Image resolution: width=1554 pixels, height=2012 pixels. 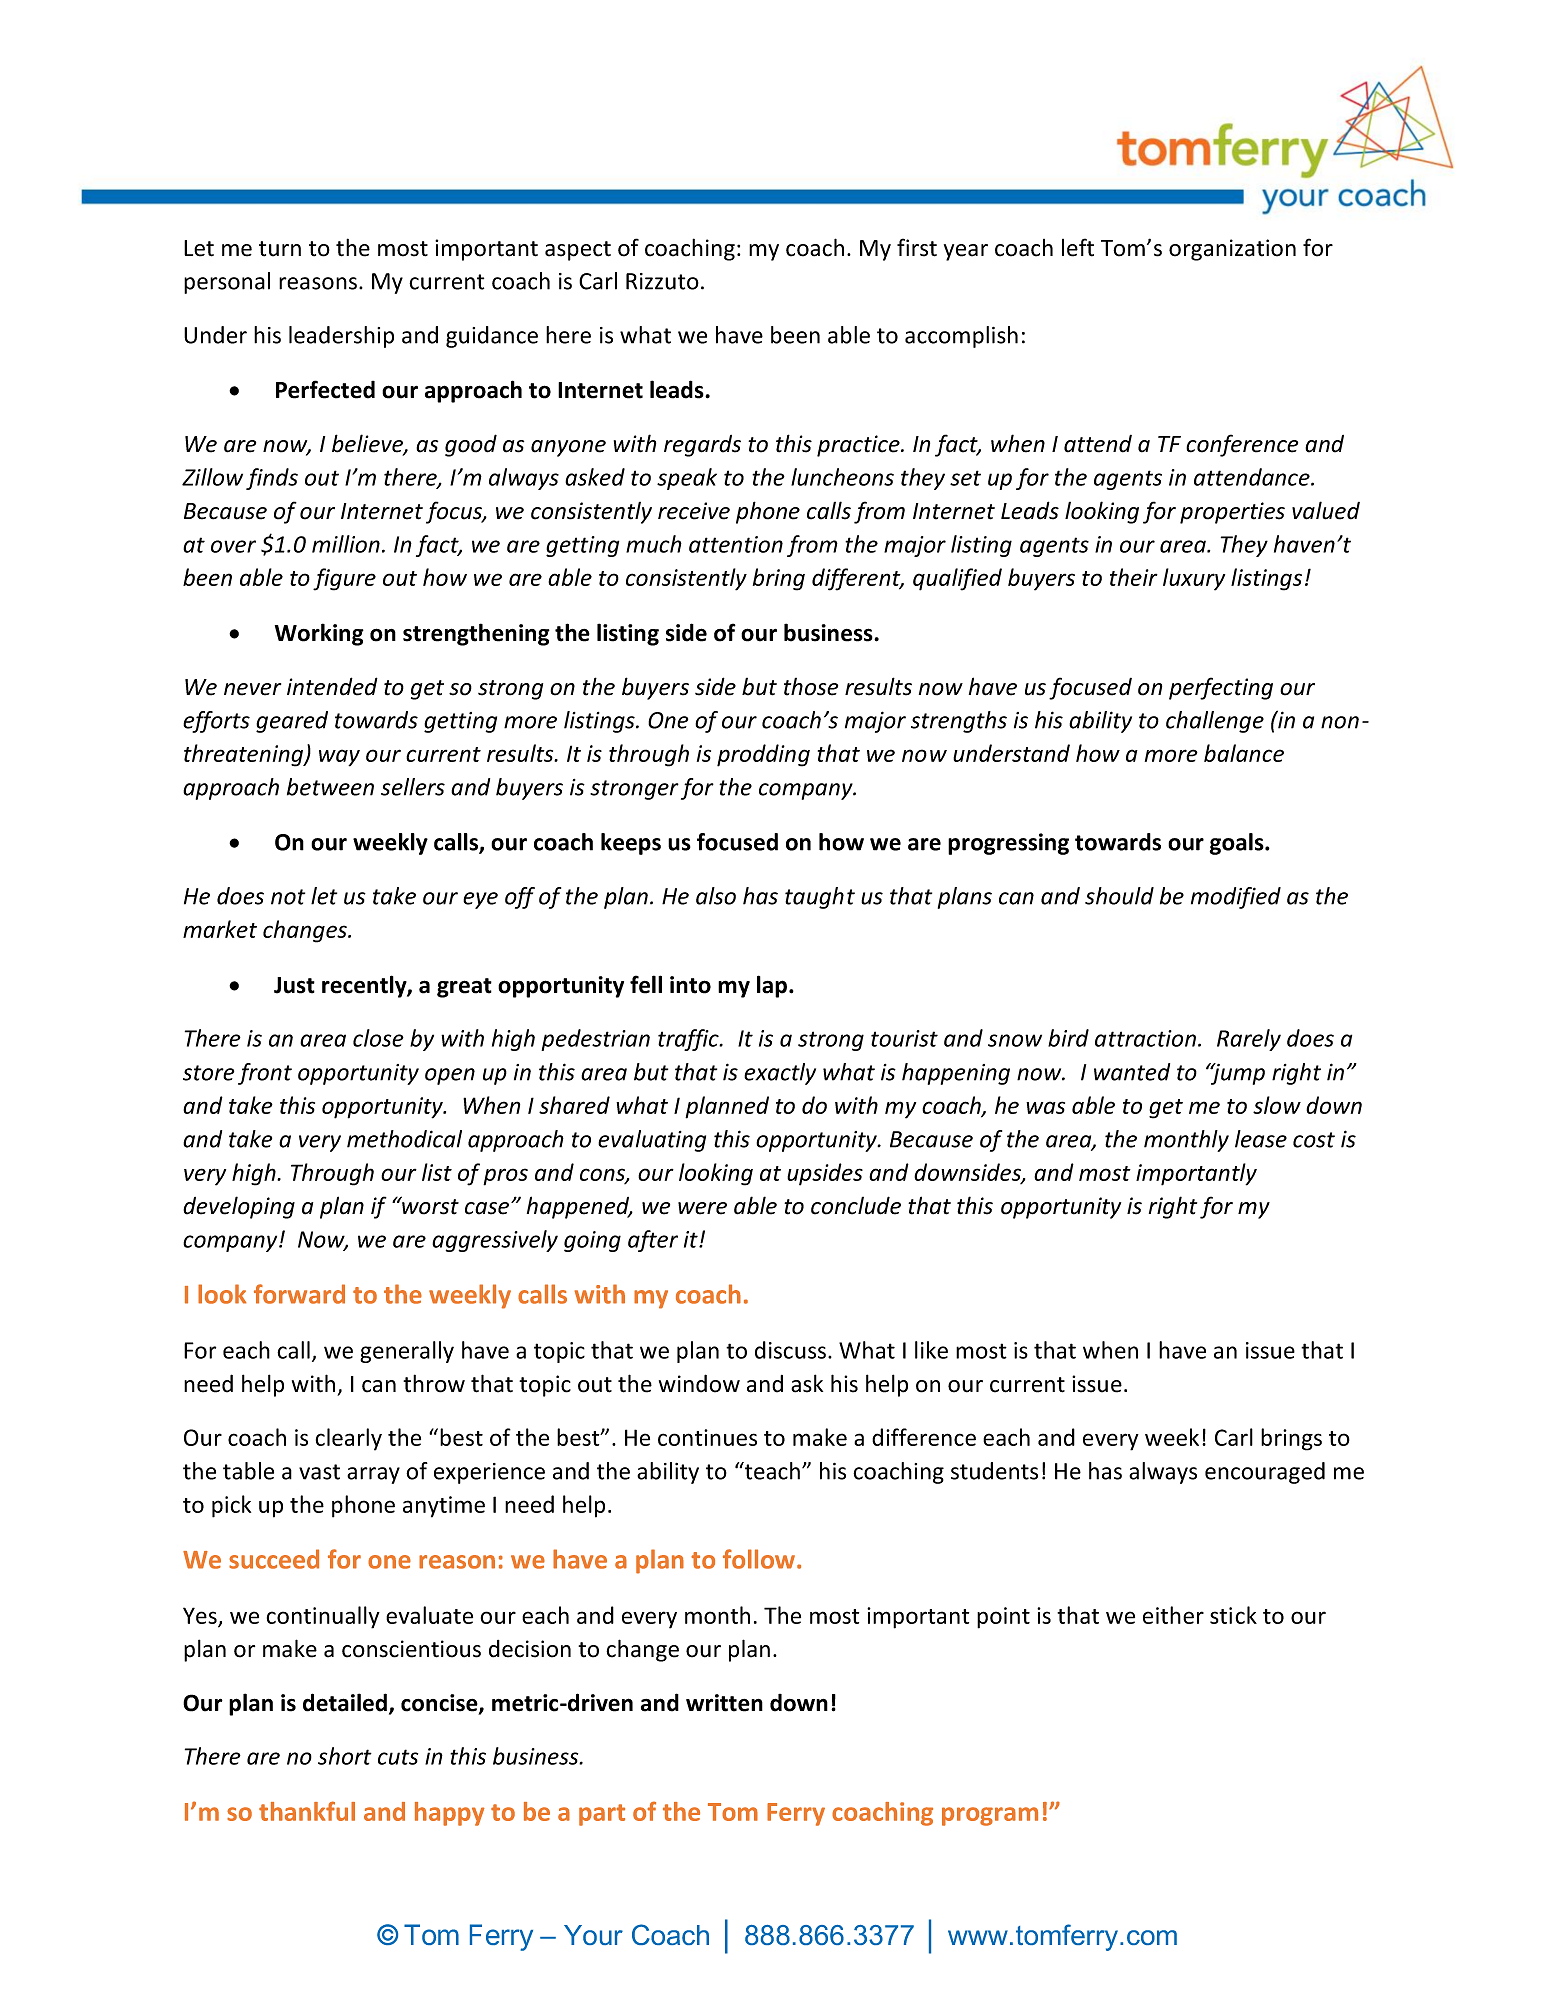 What do you see at coordinates (990, 1816) in the screenshot?
I see `program` at bounding box center [990, 1816].
